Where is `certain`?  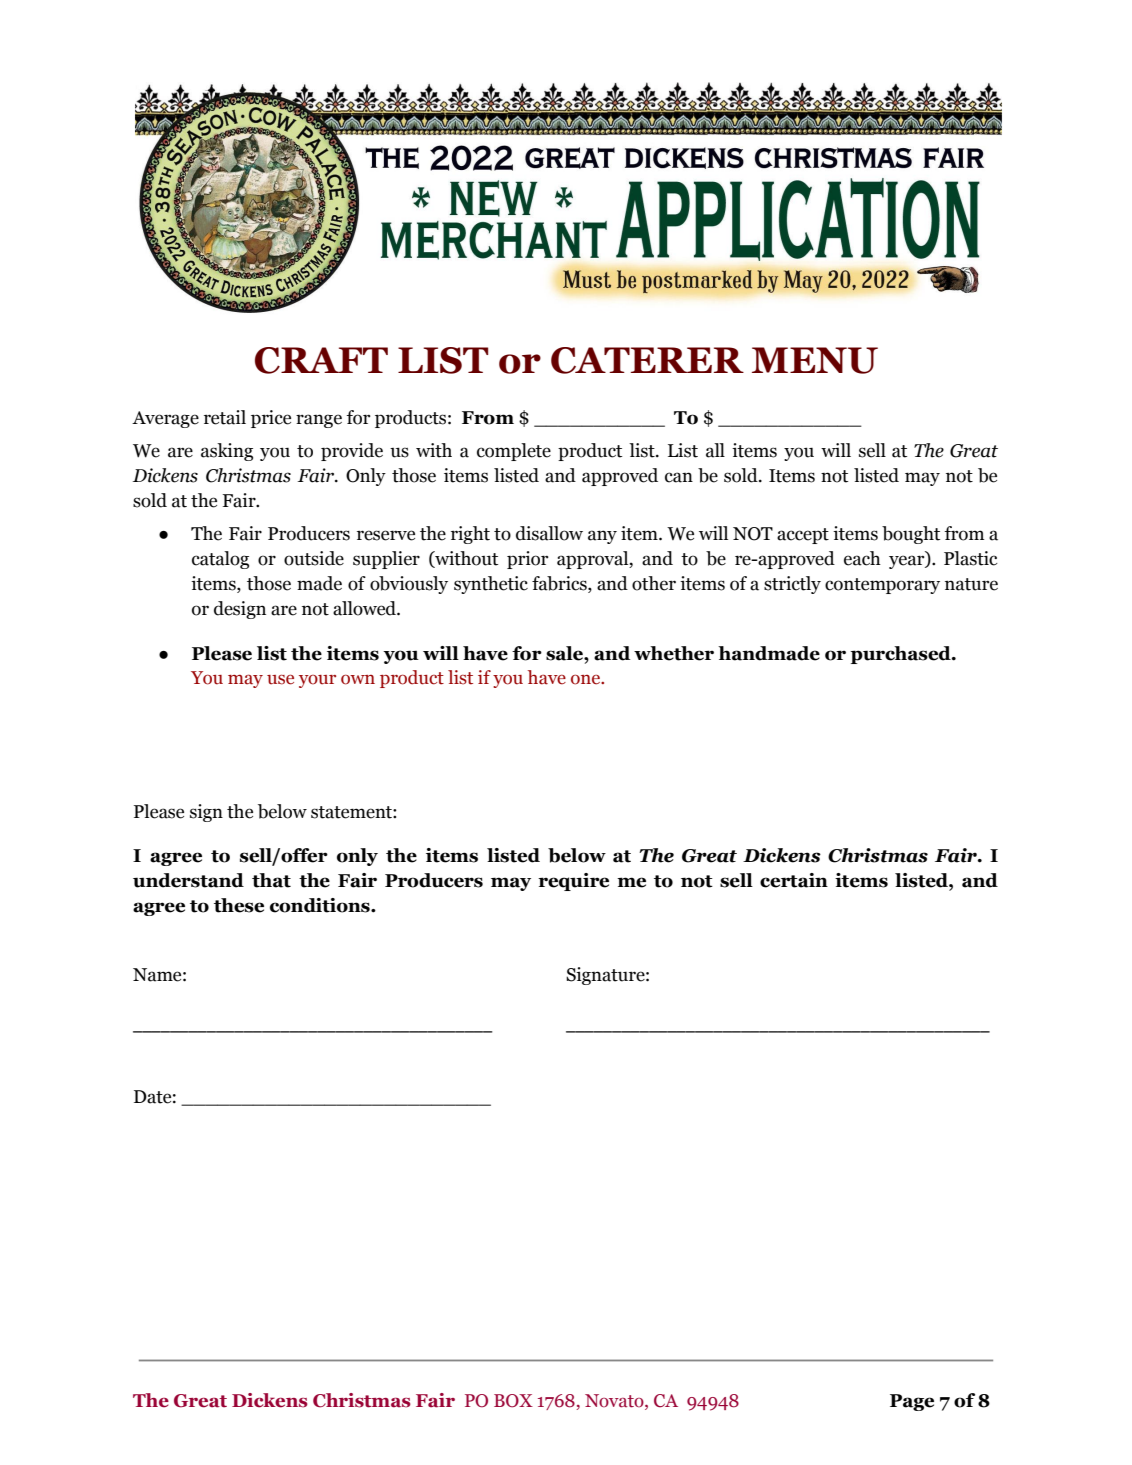 certain is located at coordinates (794, 880).
